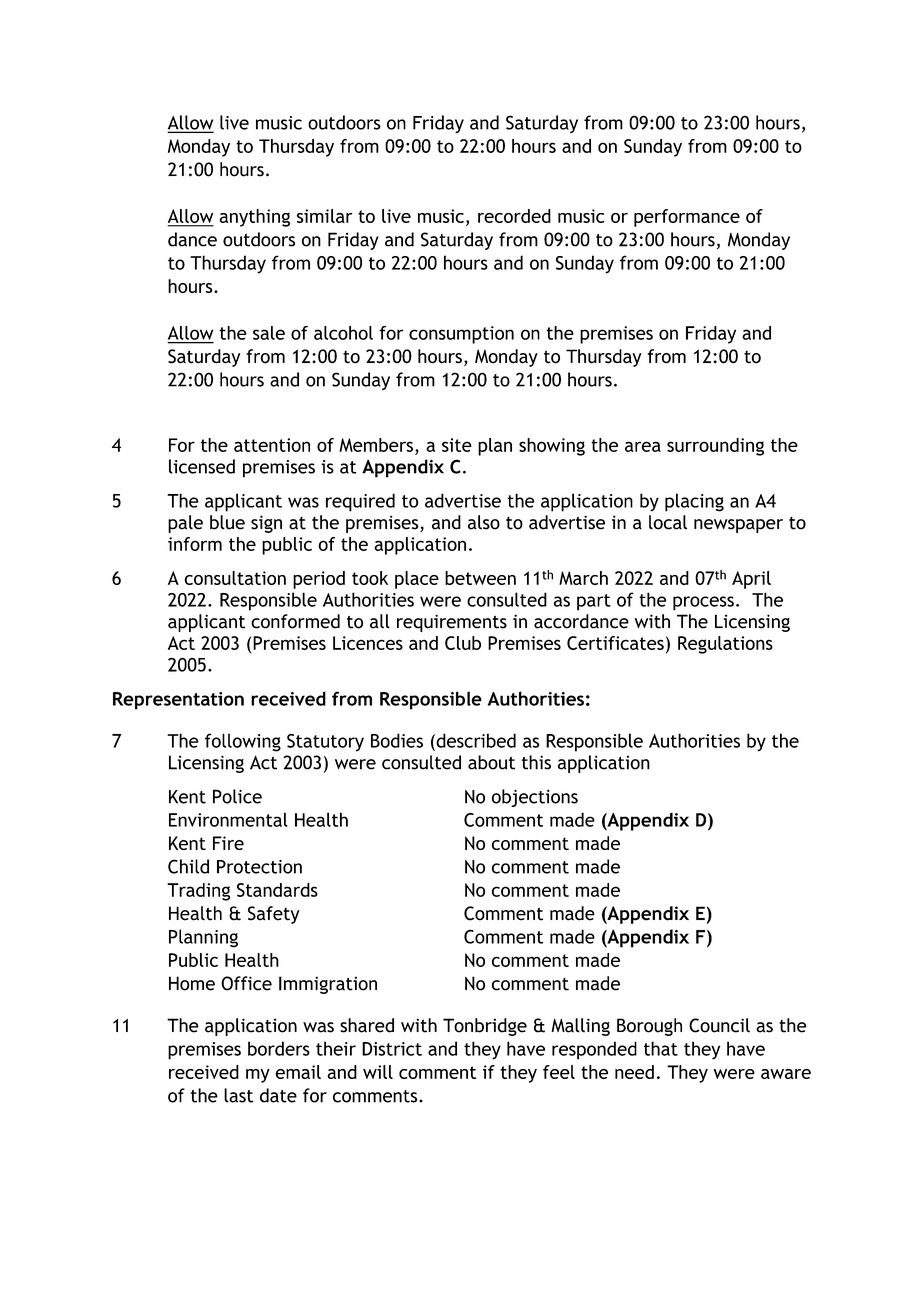 This document has height=1308, width=924. Describe the element at coordinates (254, 218) in the document. I see `anything` at that location.
